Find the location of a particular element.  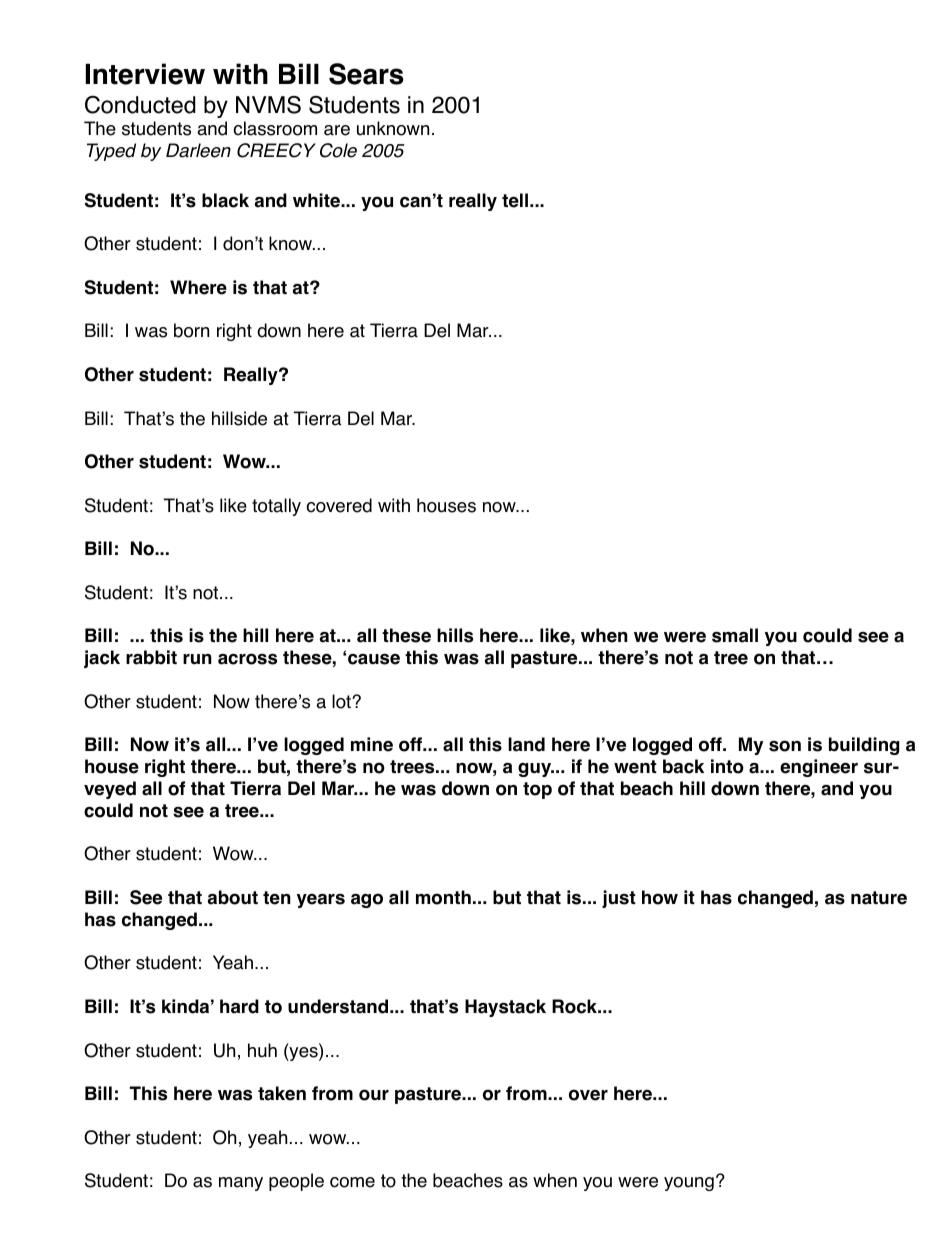

run is located at coordinates (197, 659).
